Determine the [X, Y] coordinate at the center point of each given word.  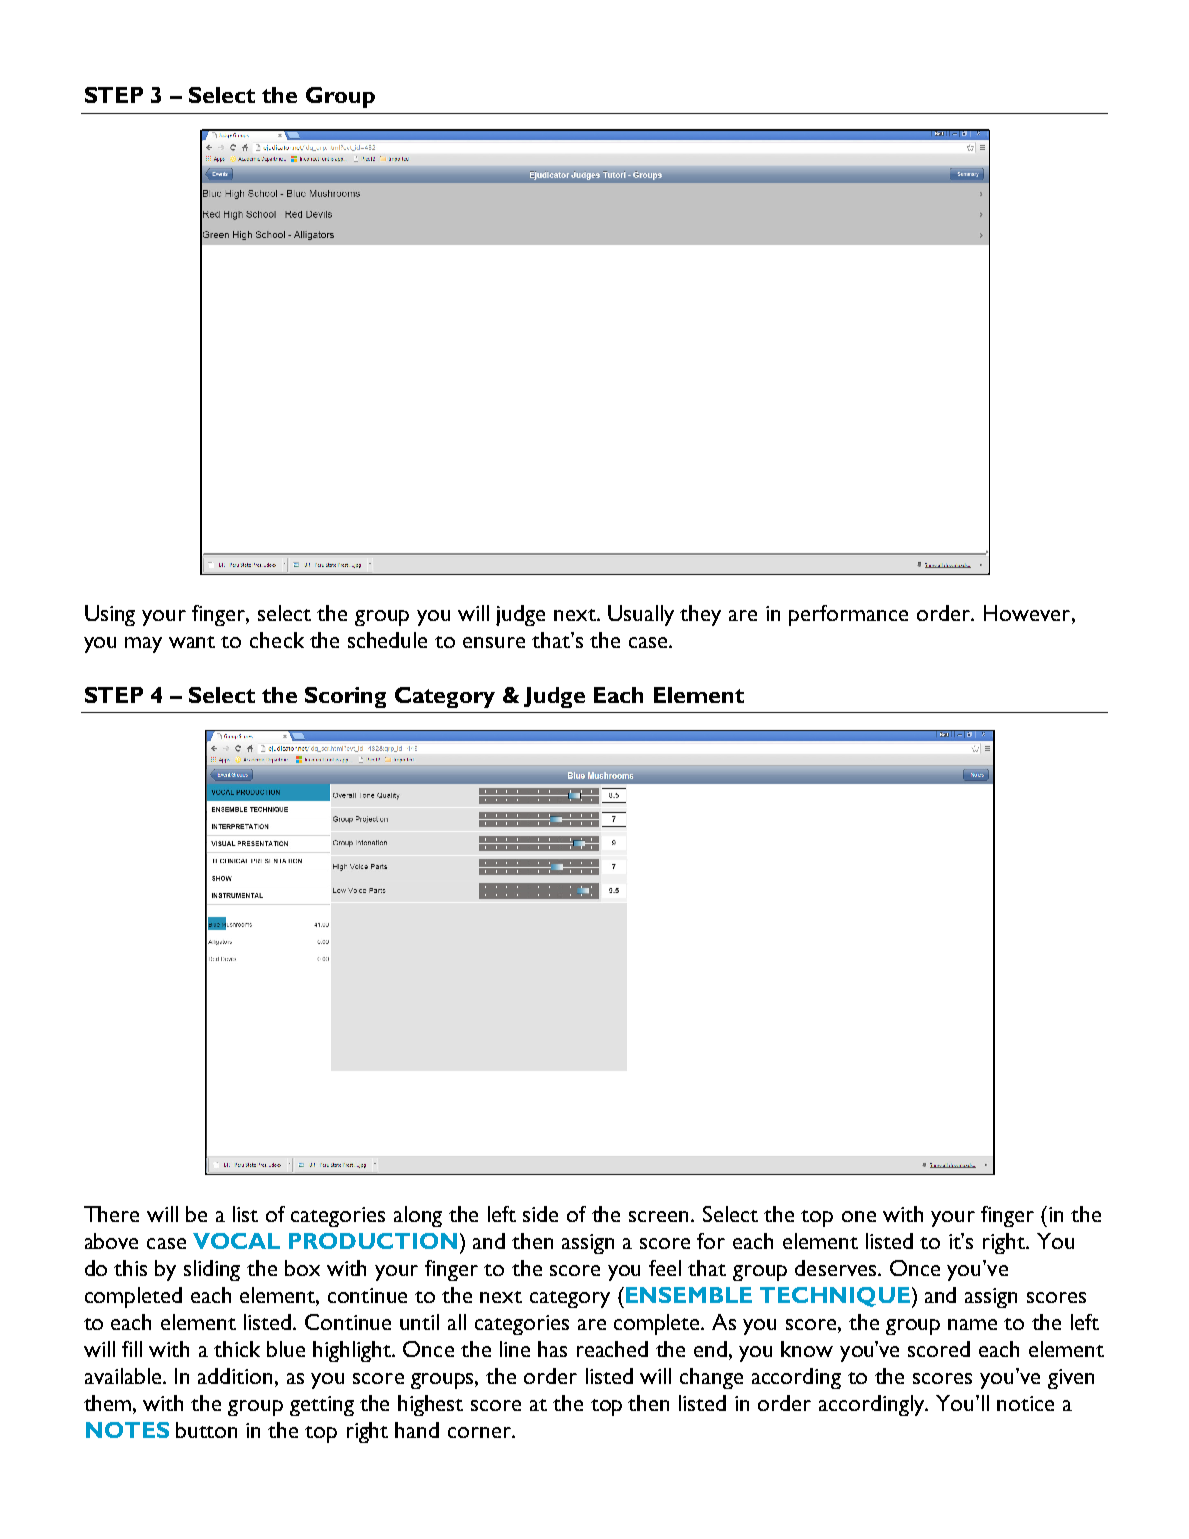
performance [848, 615]
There [111, 1214]
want [192, 642]
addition [235, 1376]
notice [1025, 1403]
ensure [494, 642]
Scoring [345, 697]
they [700, 615]
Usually [641, 615]
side [540, 1214]
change [711, 1378]
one [859, 1216]
